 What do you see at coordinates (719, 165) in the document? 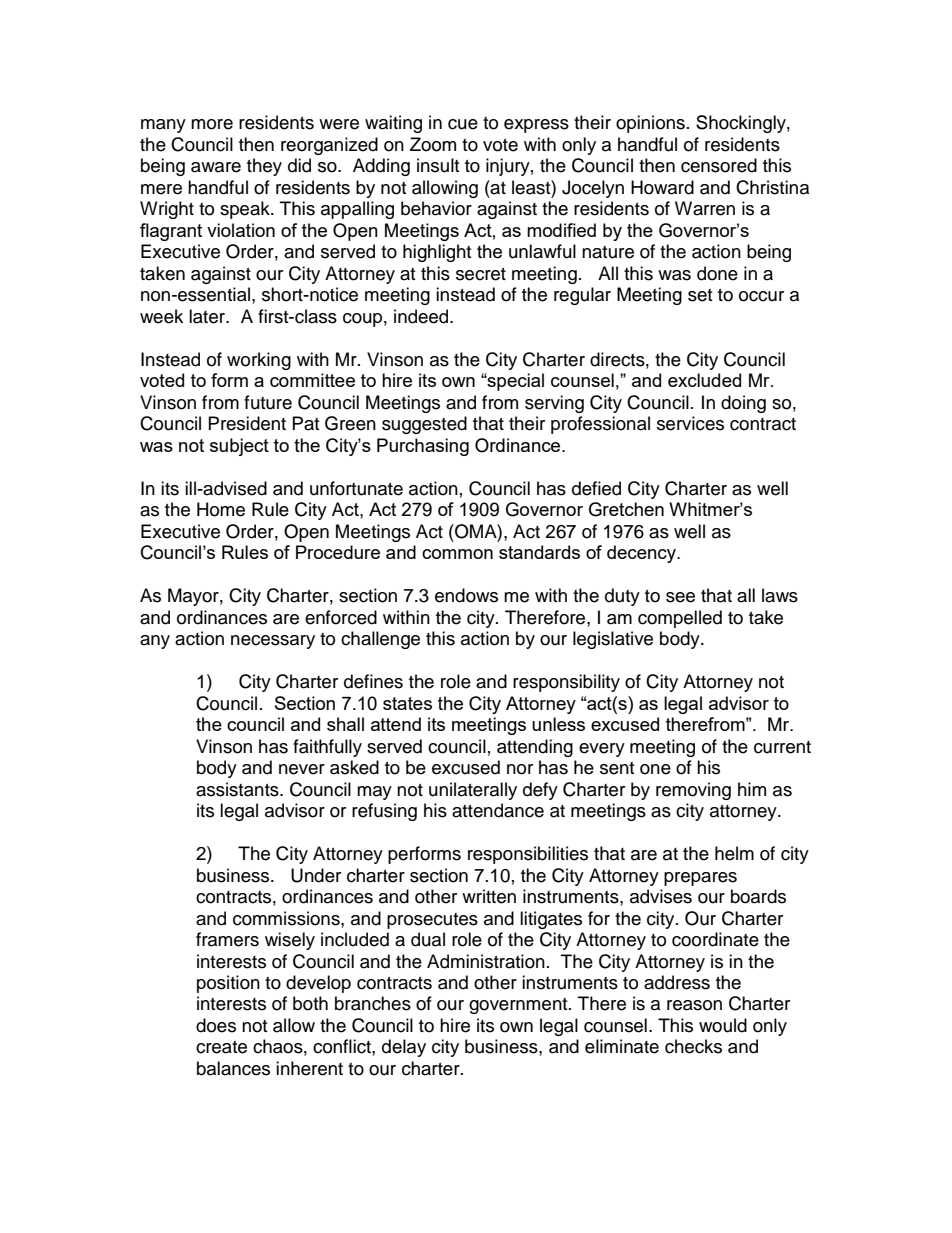
I see `censored` at bounding box center [719, 165].
